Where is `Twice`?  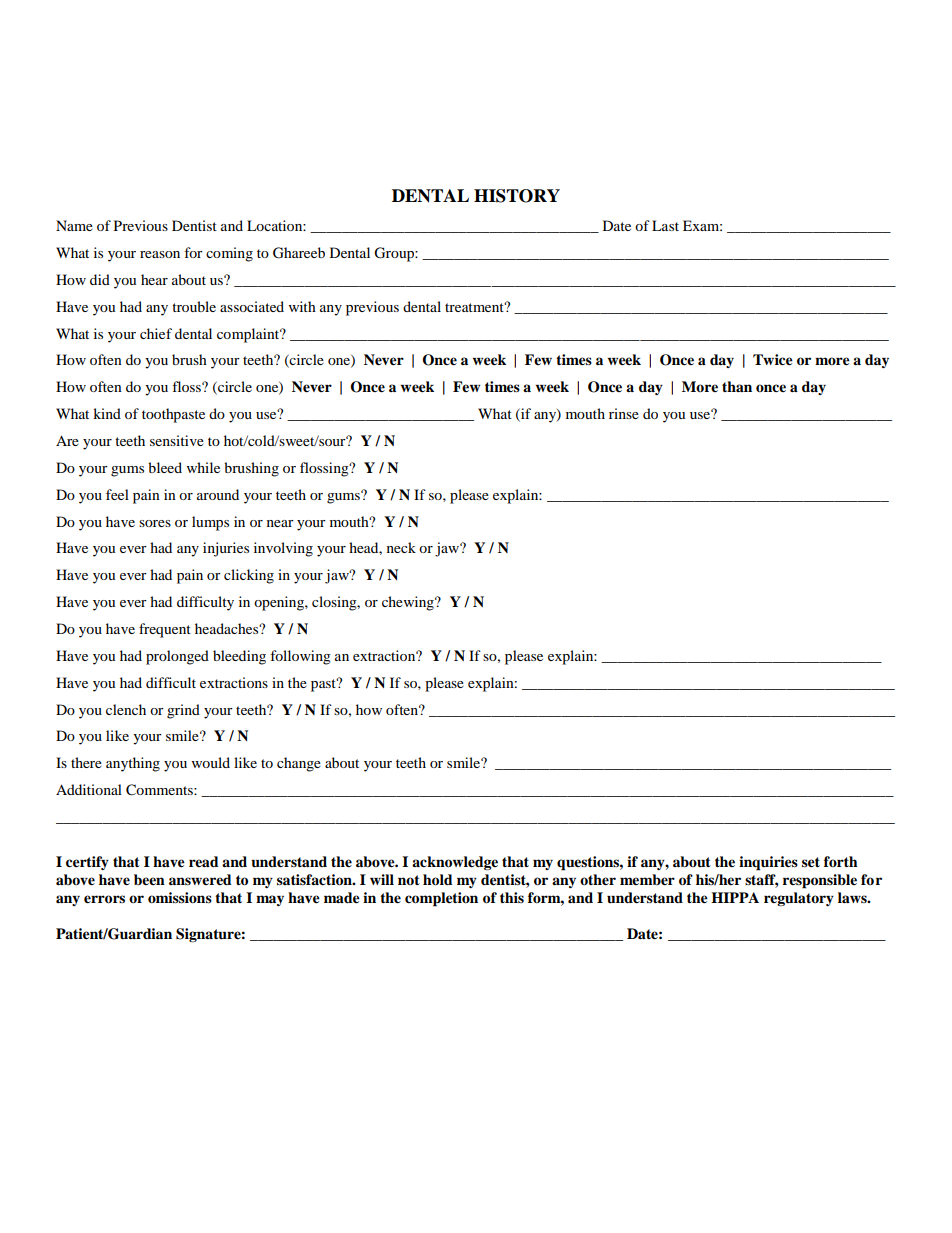 Twice is located at coordinates (773, 360).
